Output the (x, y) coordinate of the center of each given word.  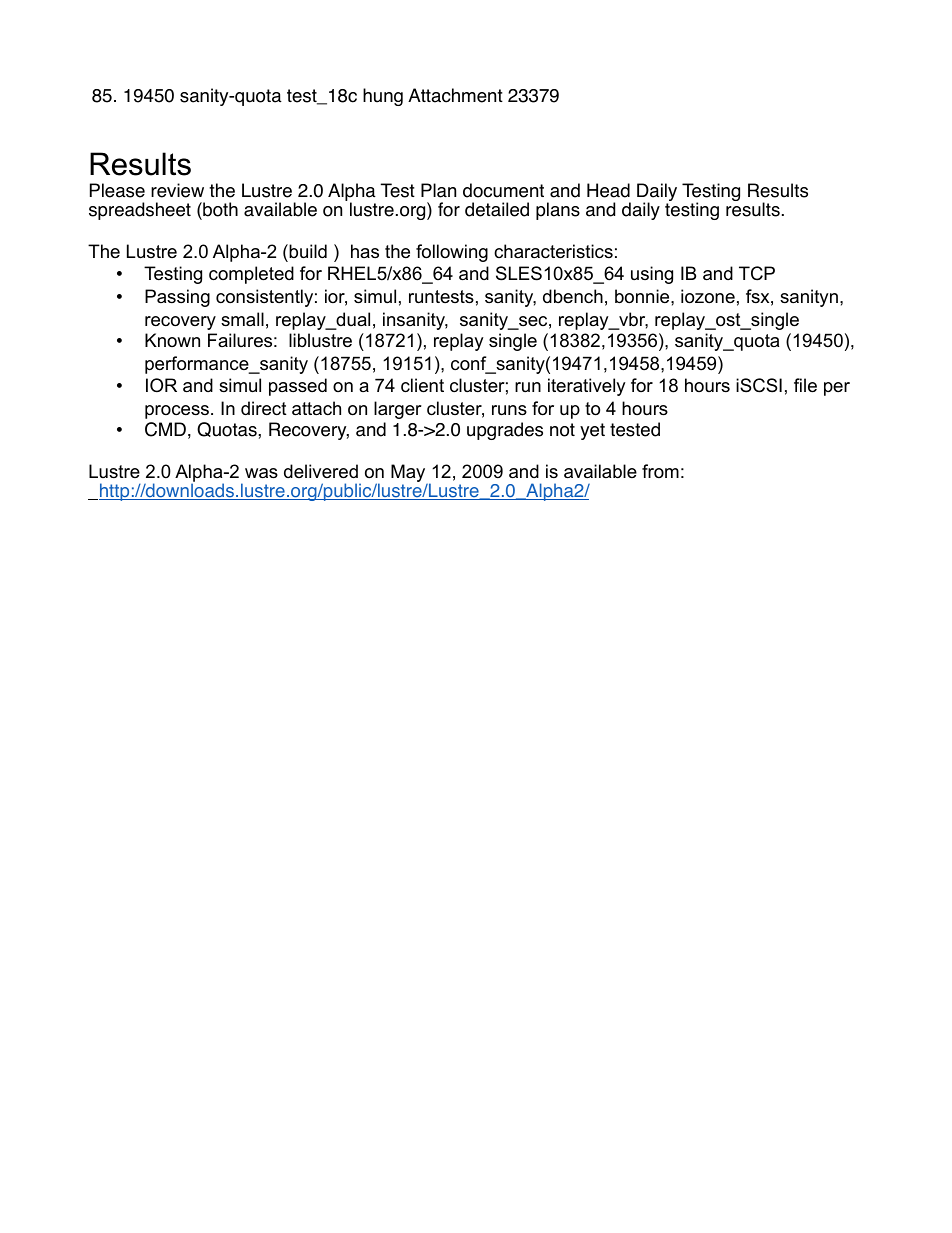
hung (383, 97)
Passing (177, 298)
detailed (497, 209)
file (805, 385)
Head (608, 190)
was (261, 473)
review (177, 190)
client (422, 385)
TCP (757, 273)
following (452, 253)
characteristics (553, 251)
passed (298, 387)
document (503, 190)
